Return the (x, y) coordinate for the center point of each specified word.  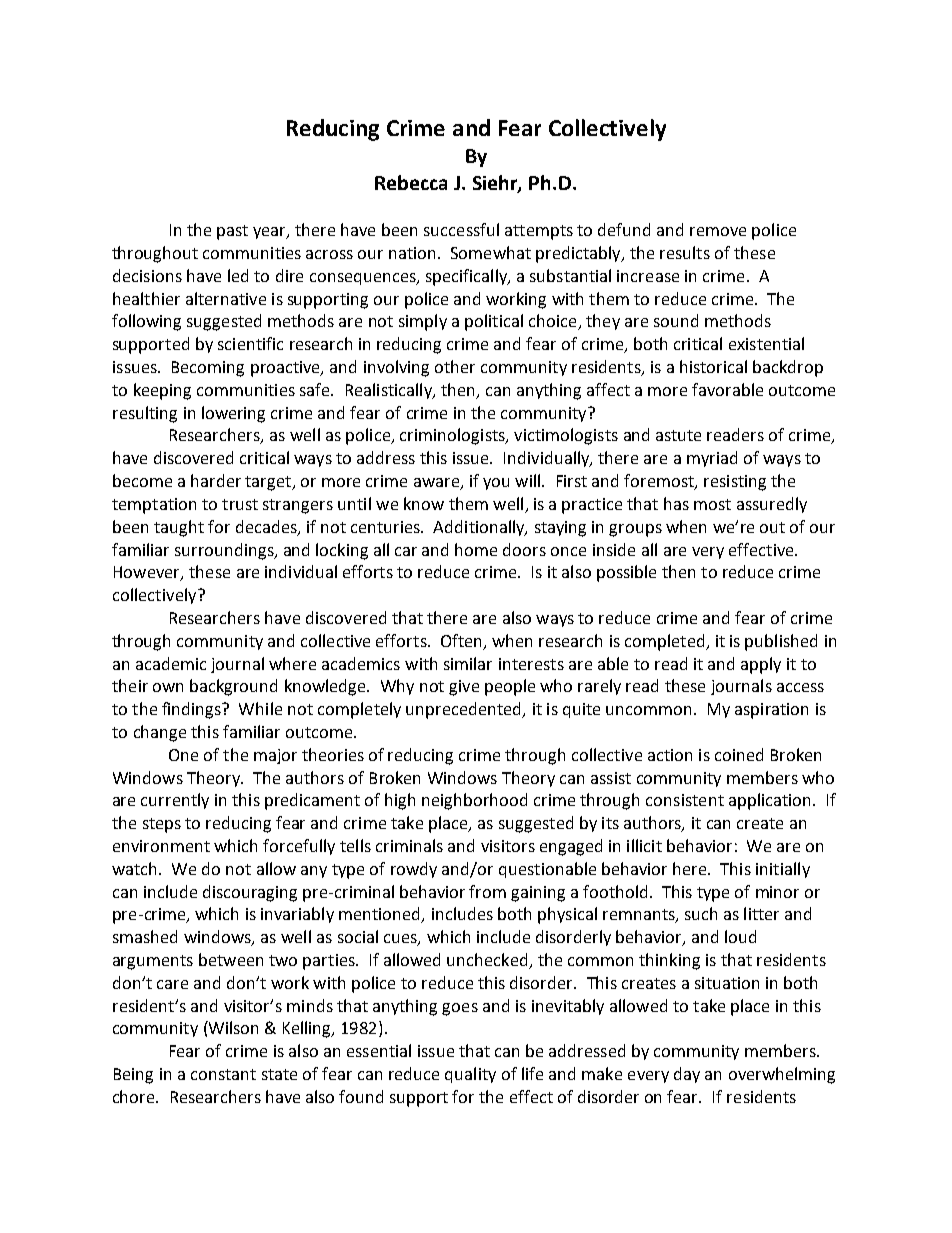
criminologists (453, 436)
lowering (233, 414)
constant (223, 1074)
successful (461, 229)
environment (161, 846)
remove (718, 231)
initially (783, 870)
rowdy (414, 870)
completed (666, 642)
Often (461, 640)
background (233, 687)
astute (678, 435)
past (232, 232)
